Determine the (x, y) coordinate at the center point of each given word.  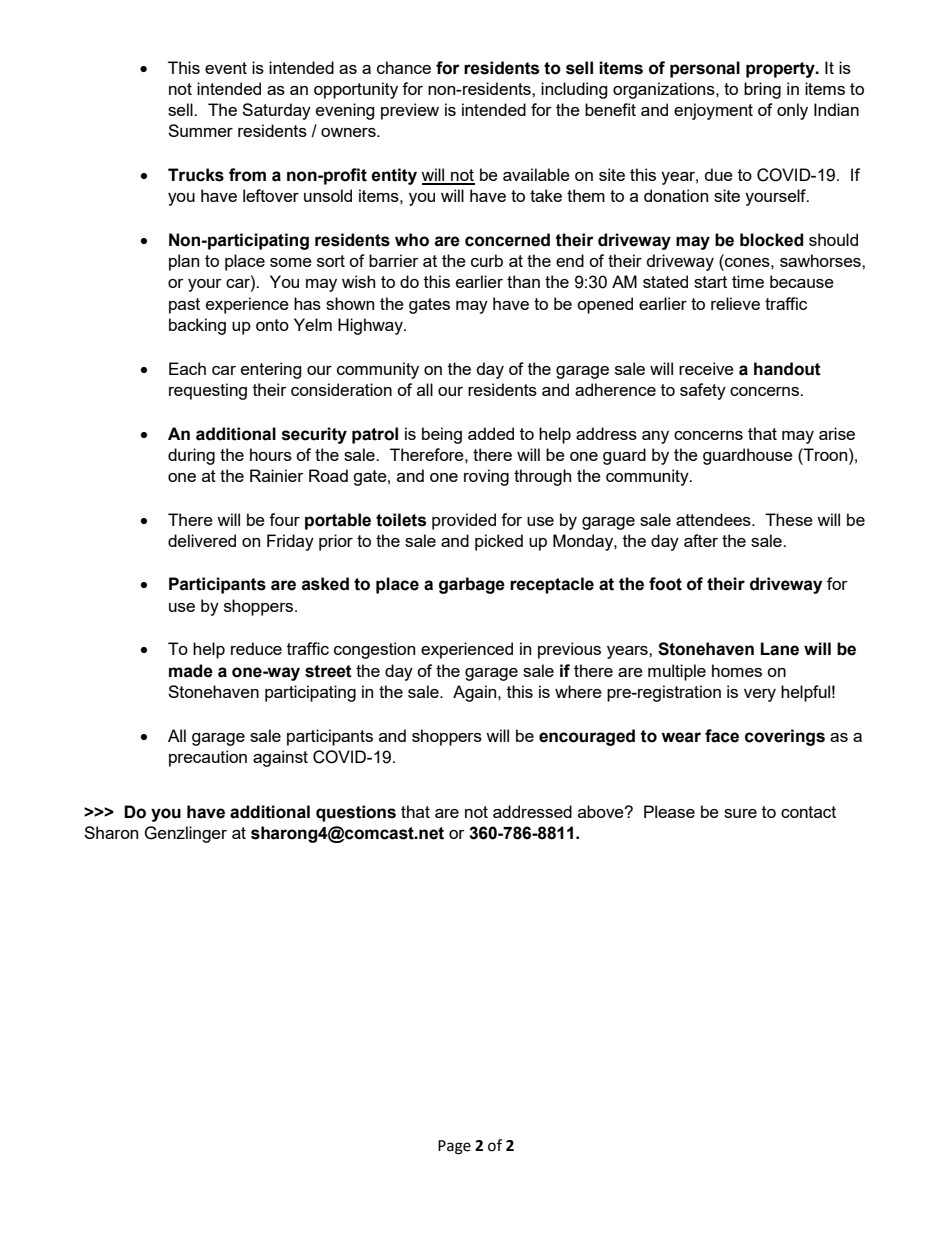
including (574, 90)
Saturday (276, 111)
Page (454, 1147)
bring (762, 90)
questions (356, 813)
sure (740, 813)
